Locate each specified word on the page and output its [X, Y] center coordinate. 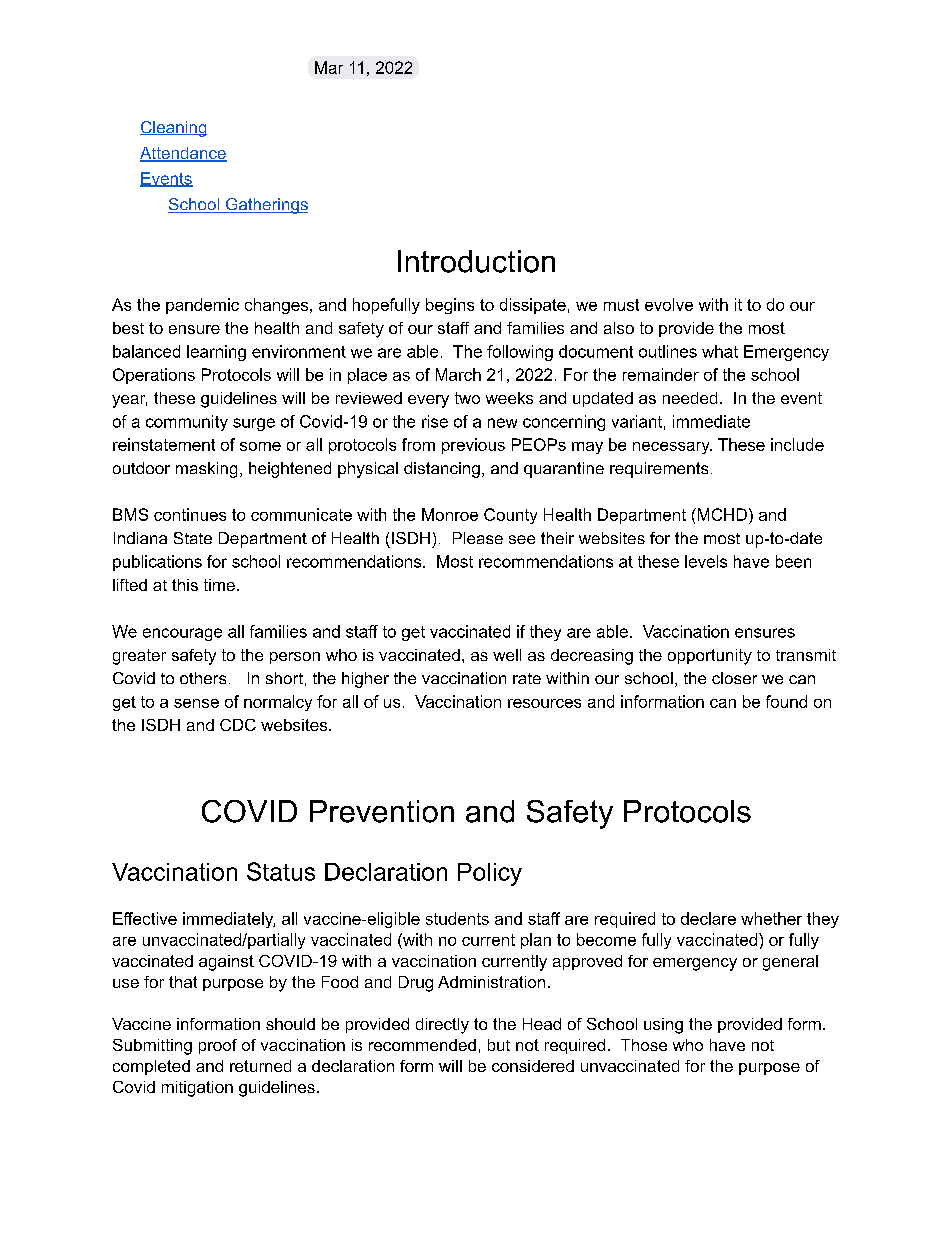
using [663, 1026]
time [219, 585]
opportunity [710, 657]
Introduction [476, 261]
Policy [490, 874]
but [499, 1045]
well [507, 655]
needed [690, 398]
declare [708, 918]
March [458, 374]
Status [281, 871]
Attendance [183, 154]
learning [216, 353]
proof [218, 1046]
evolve [669, 304]
